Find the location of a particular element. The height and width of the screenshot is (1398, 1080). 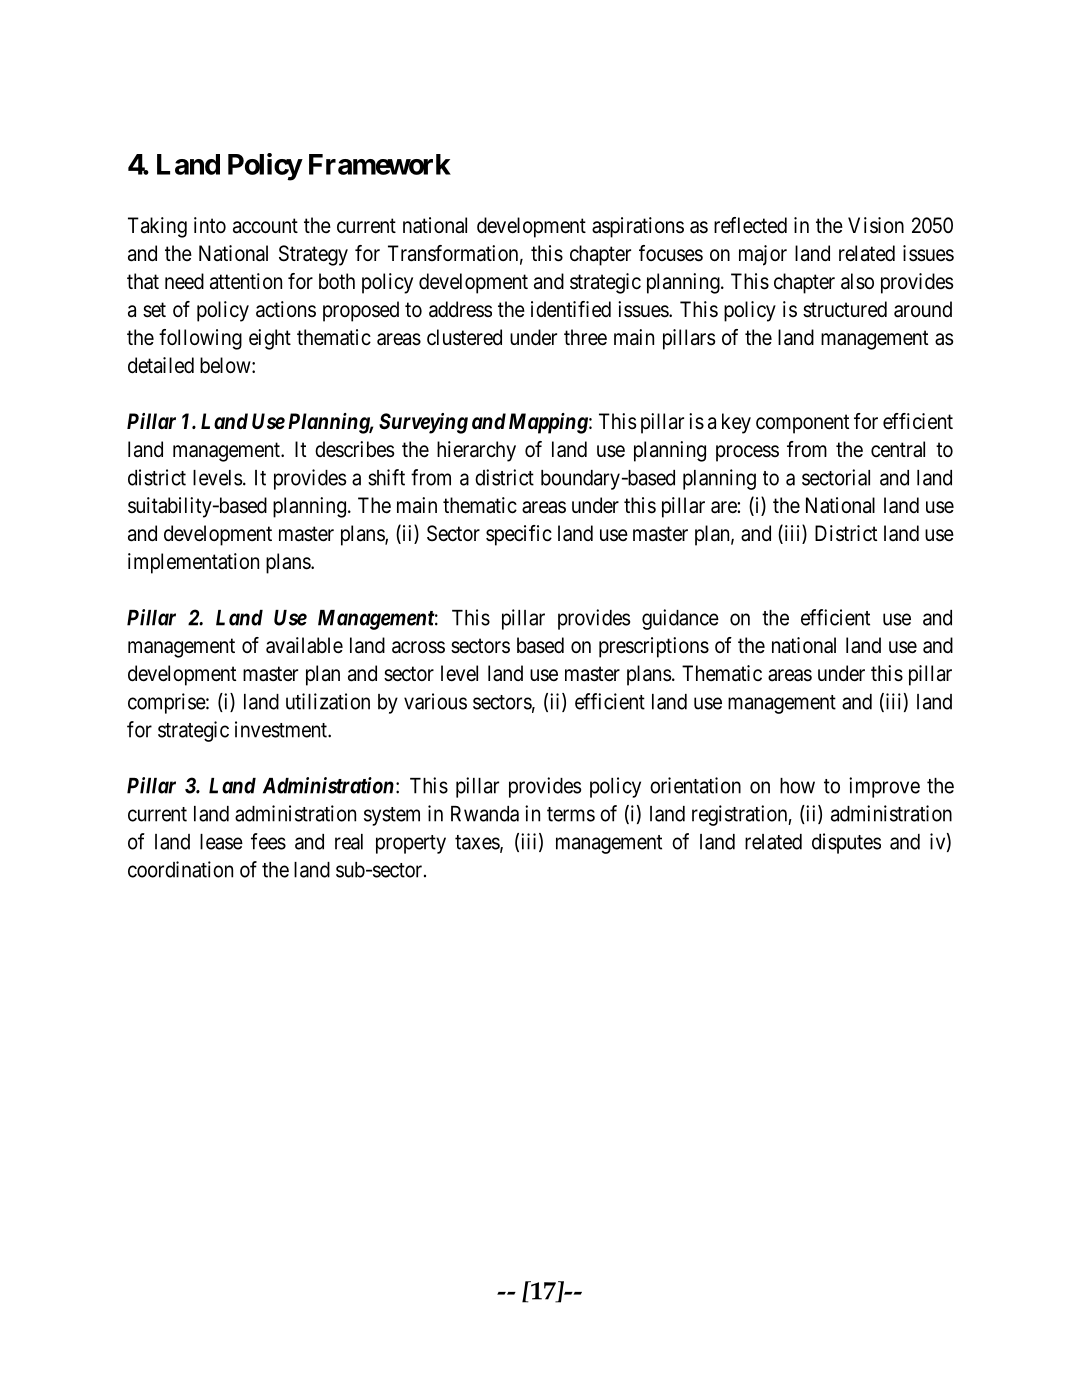

aspirations is located at coordinates (638, 227).
